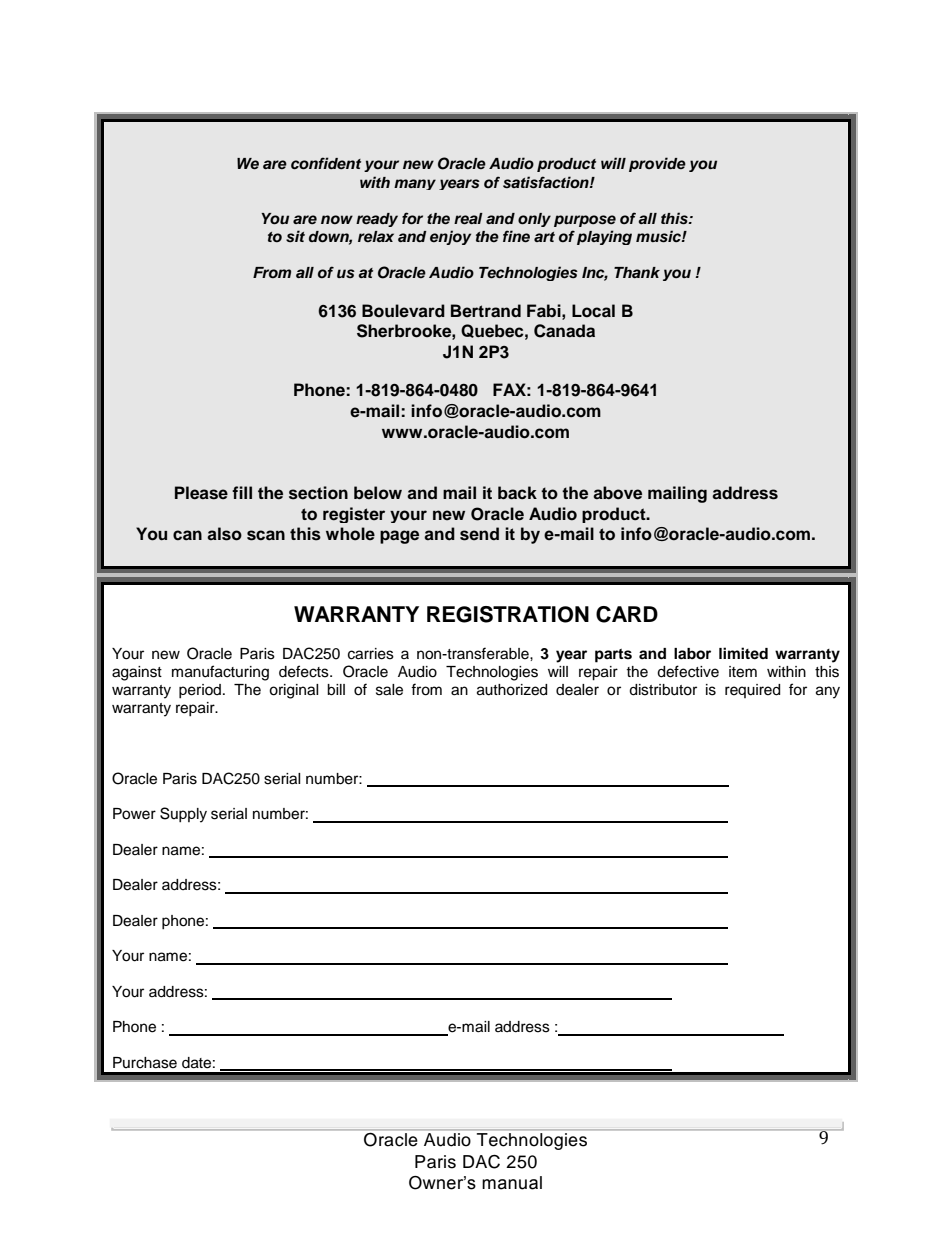  I want to click on many, so click(415, 184).
